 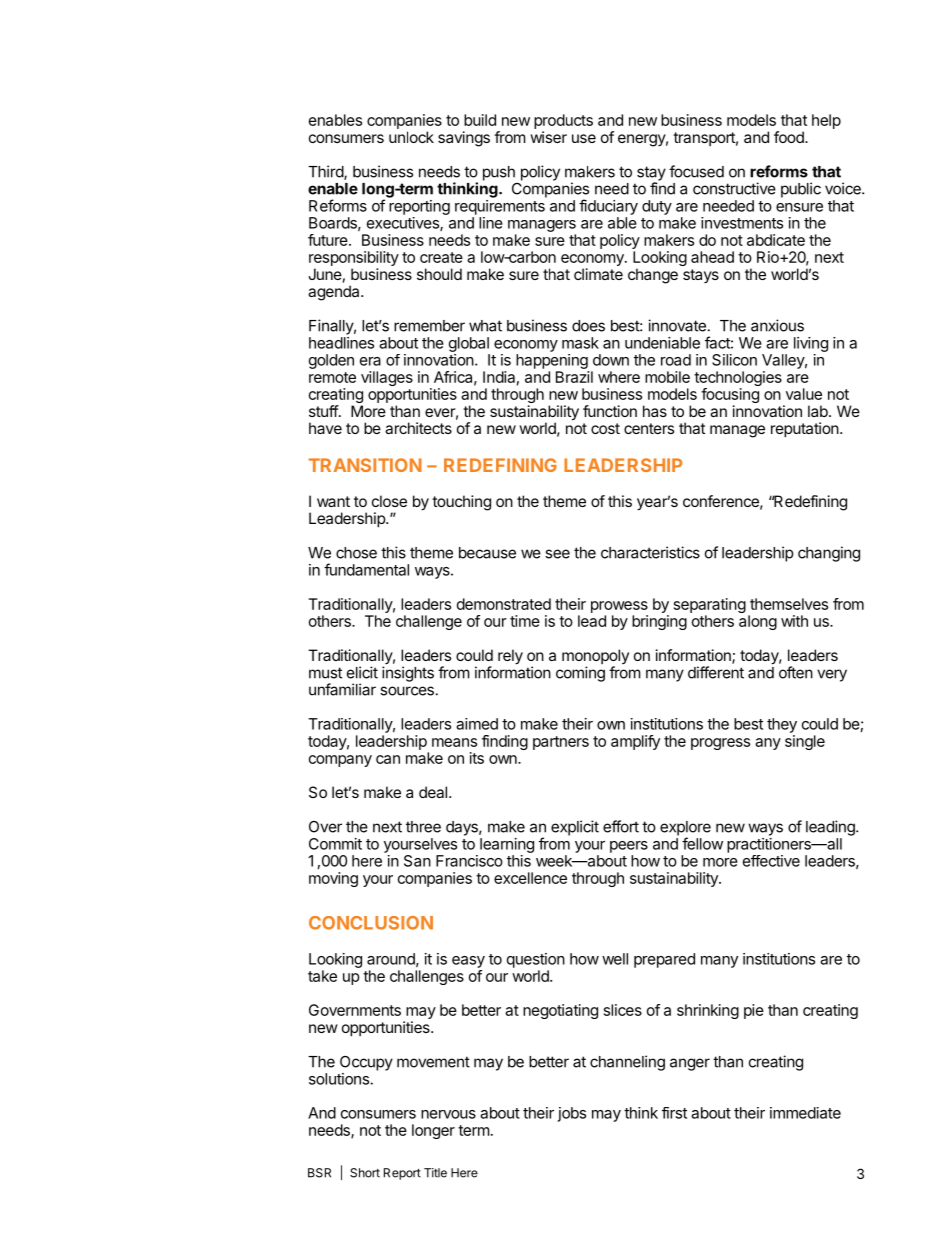 I want to click on food, so click(x=790, y=137).
